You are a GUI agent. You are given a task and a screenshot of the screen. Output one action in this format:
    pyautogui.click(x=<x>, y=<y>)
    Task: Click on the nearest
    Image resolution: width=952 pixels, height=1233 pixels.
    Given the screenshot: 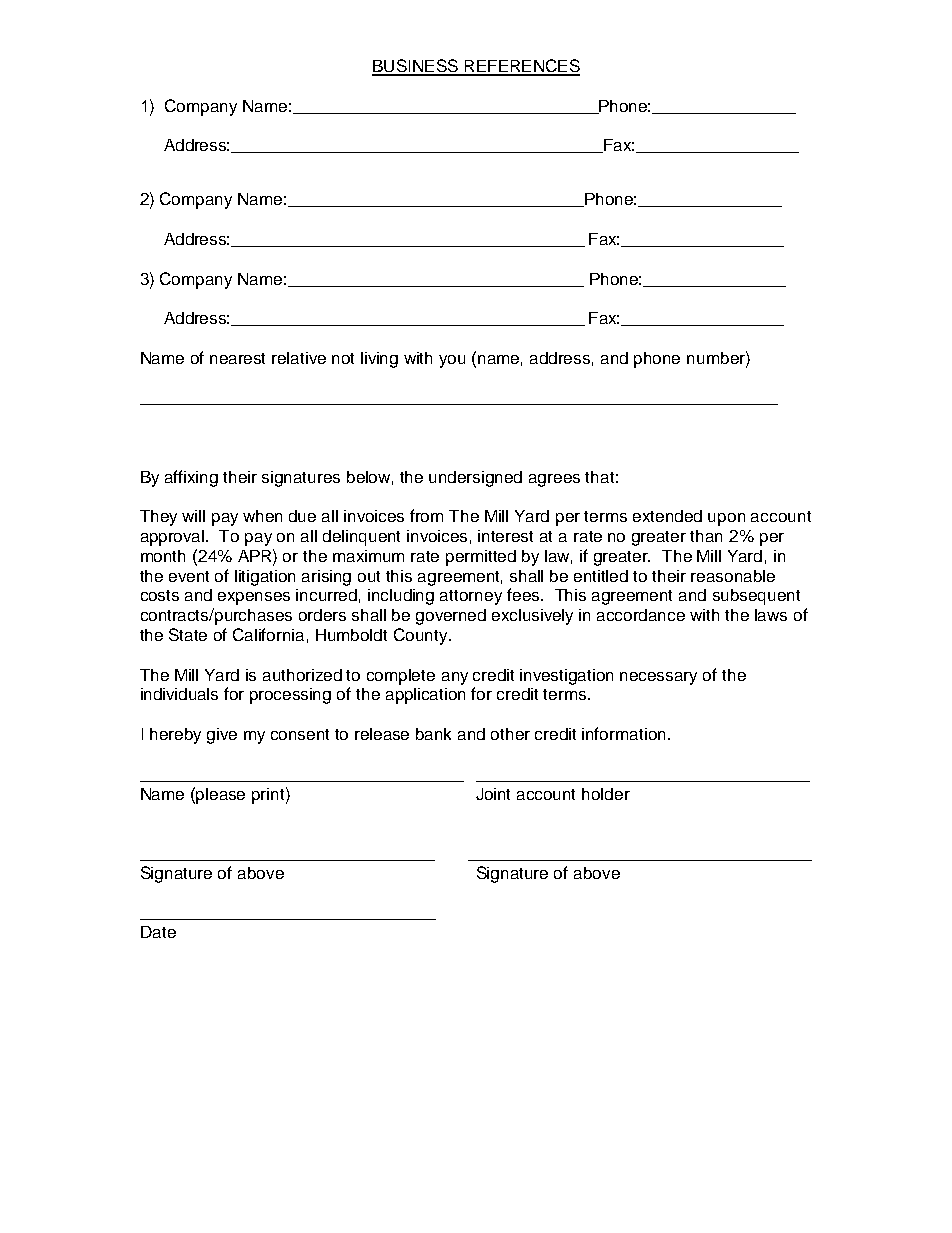 What is the action you would take?
    pyautogui.click(x=237, y=358)
